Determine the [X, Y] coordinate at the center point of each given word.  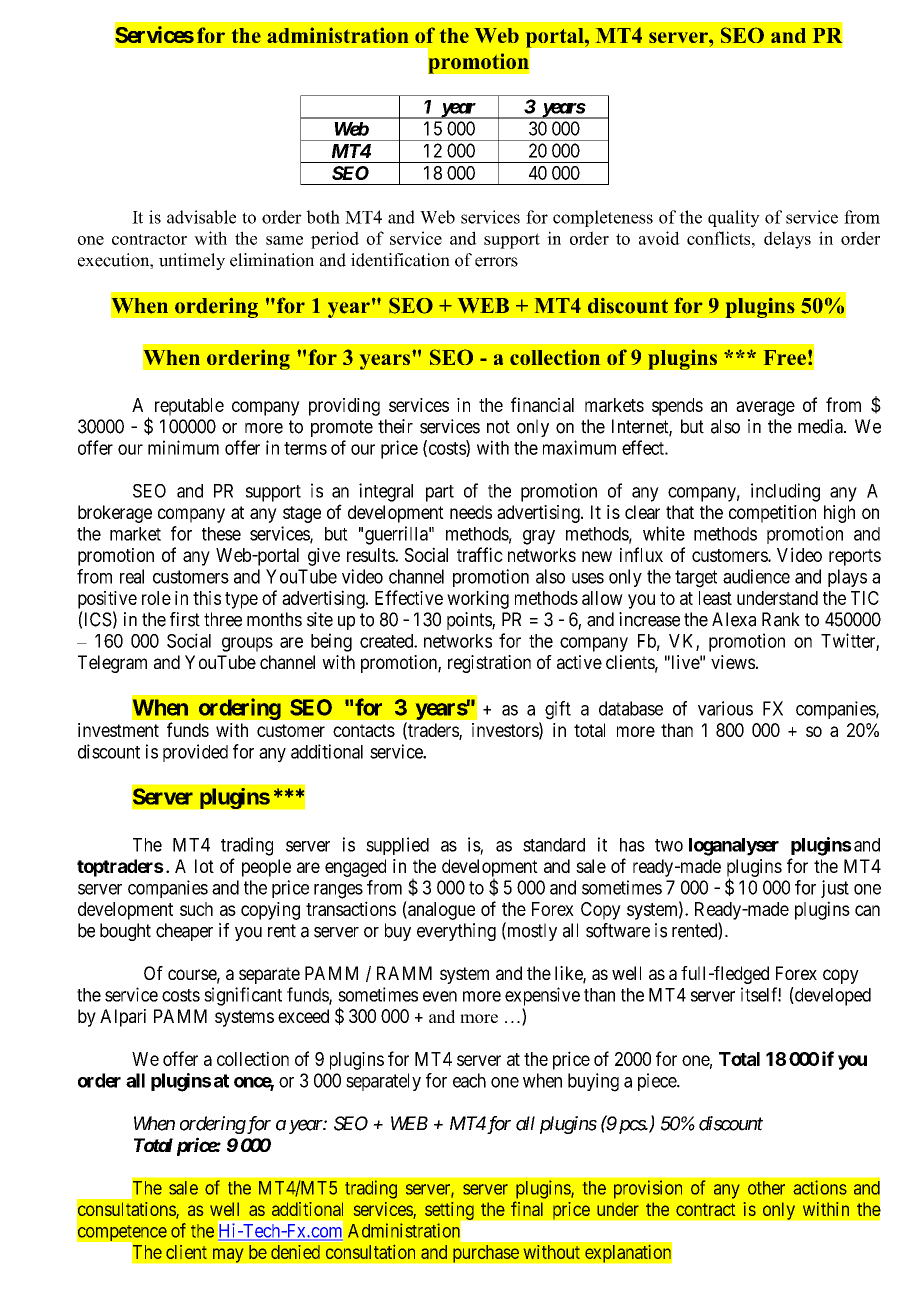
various [725, 708]
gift [558, 710]
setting [450, 1212]
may [228, 1255]
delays [787, 240]
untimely [192, 261]
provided [195, 753]
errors [496, 262]
